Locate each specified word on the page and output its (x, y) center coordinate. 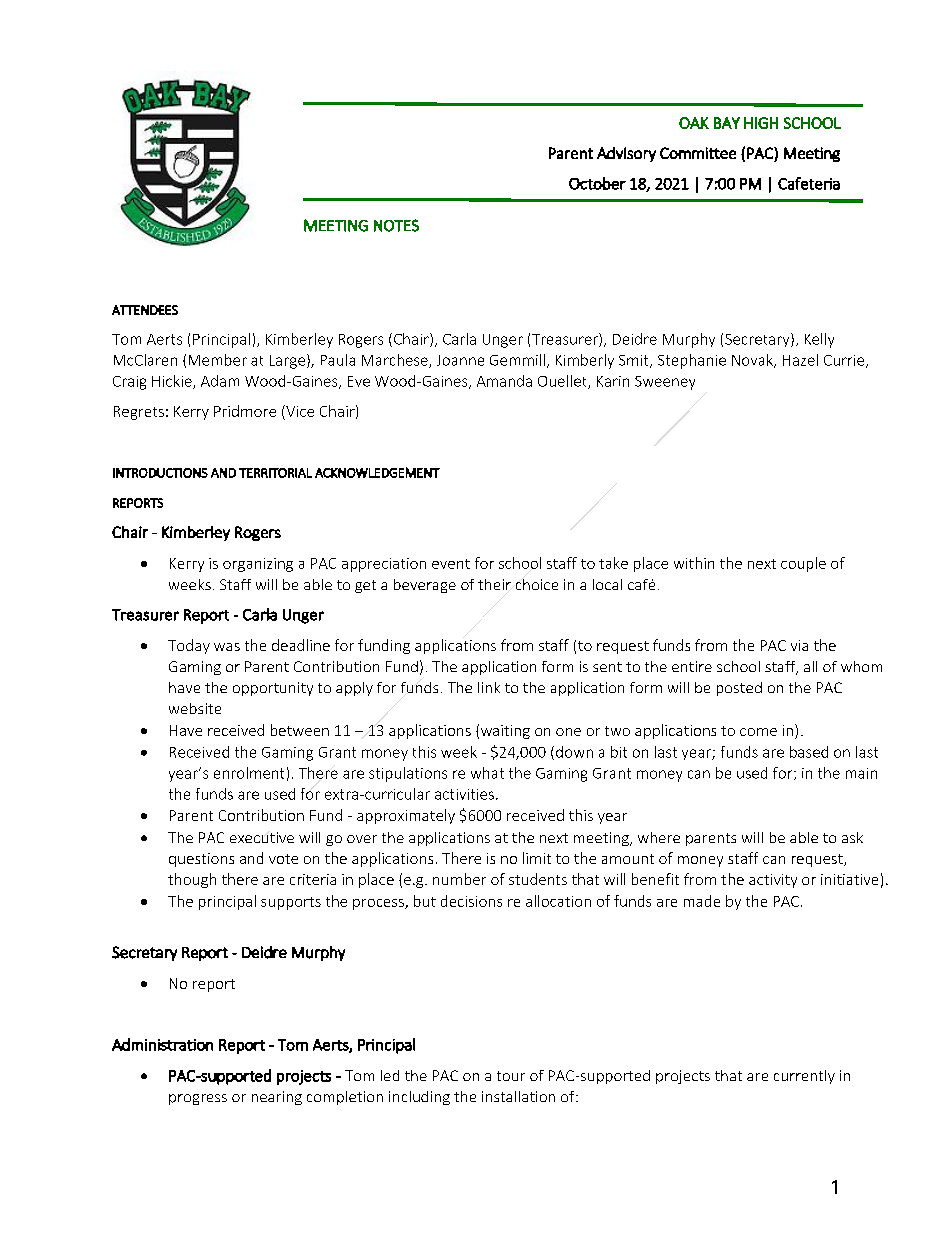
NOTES (396, 225)
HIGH (761, 123)
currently (804, 1077)
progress (198, 1099)
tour (511, 1076)
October (597, 183)
